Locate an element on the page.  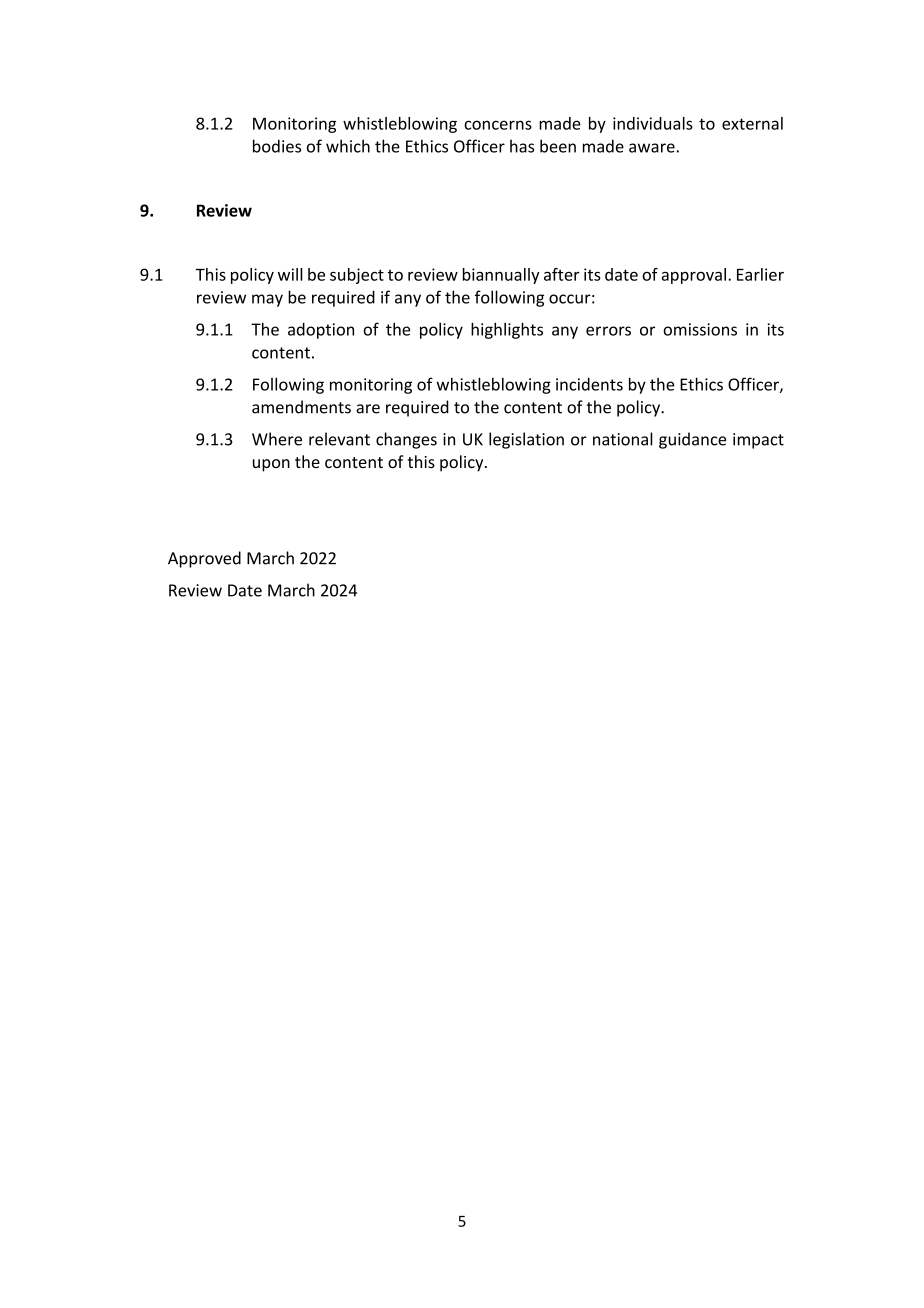
upon is located at coordinates (271, 465).
